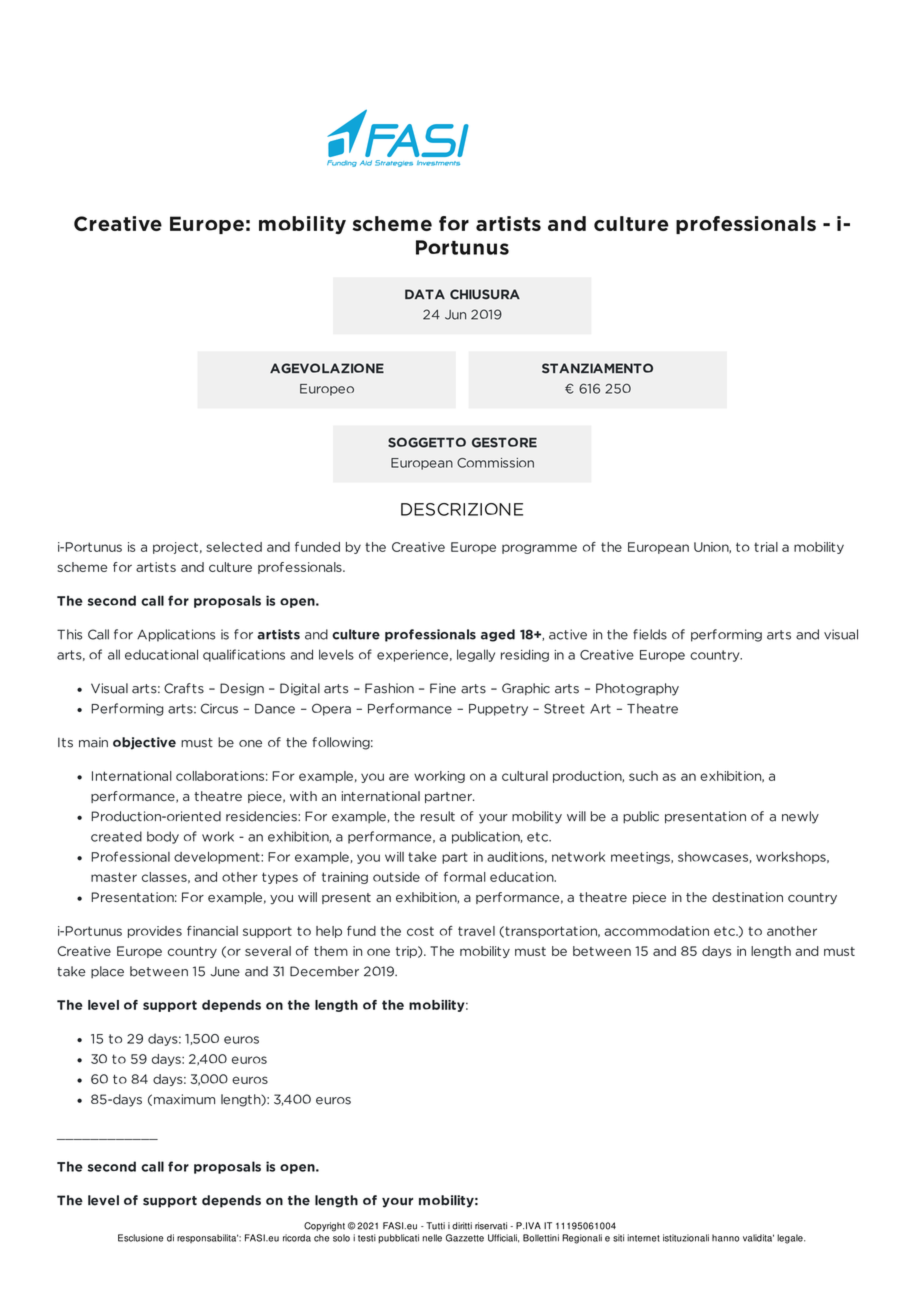 The image size is (924, 1308). What do you see at coordinates (175, 548) in the image?
I see `project` at bounding box center [175, 548].
